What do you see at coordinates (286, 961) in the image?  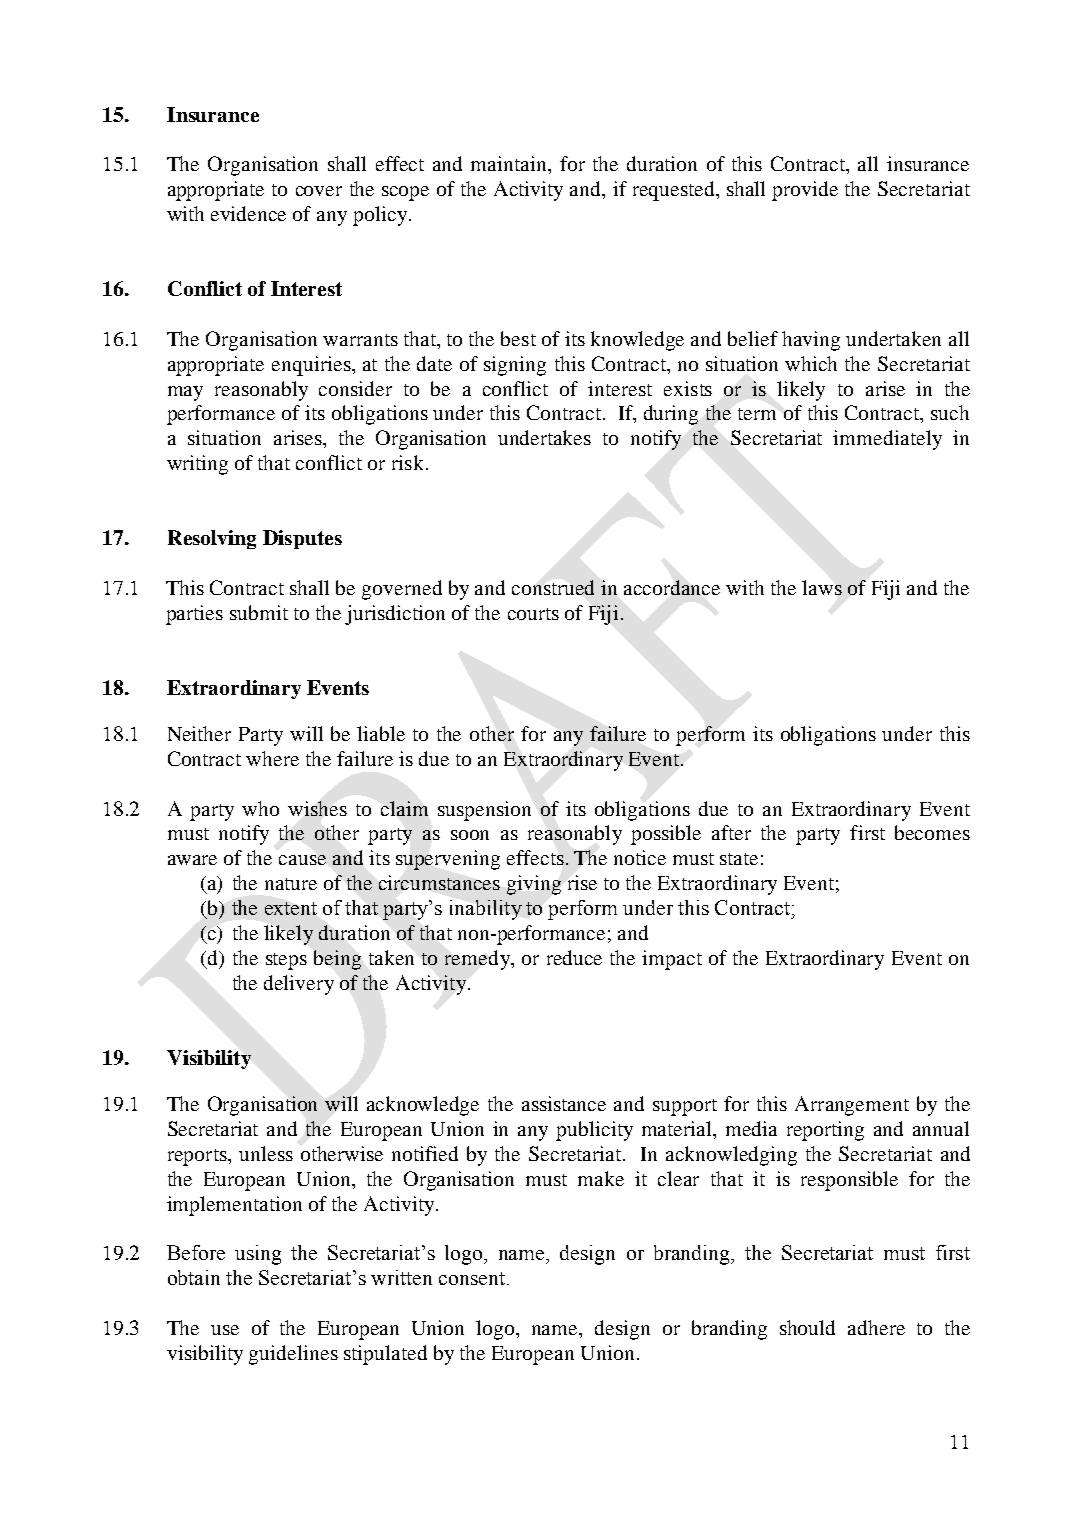 I see `steps` at bounding box center [286, 961].
